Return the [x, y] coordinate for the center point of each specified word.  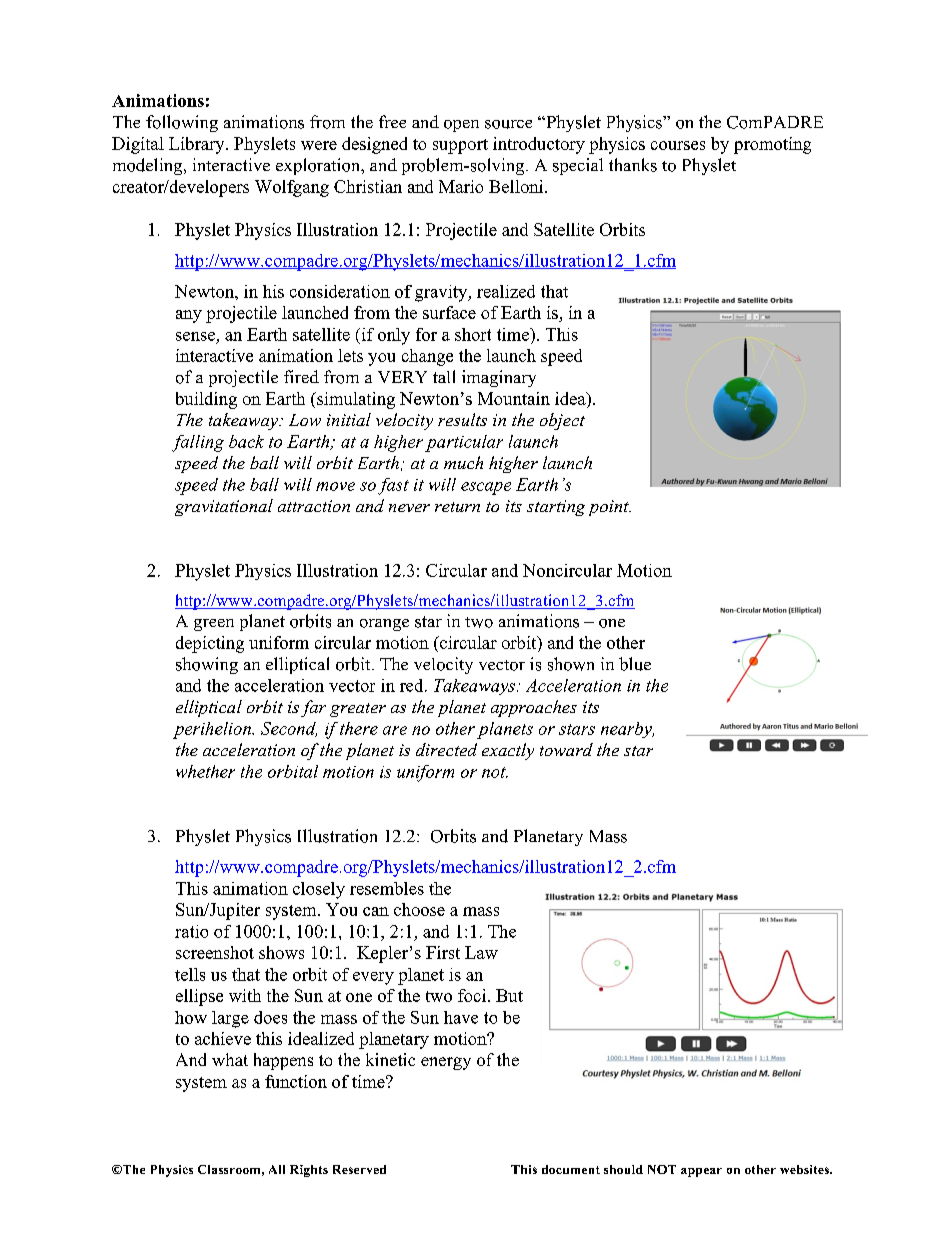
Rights [309, 1171]
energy [446, 1063]
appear [701, 1172]
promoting [772, 145]
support [460, 146]
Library [198, 145]
